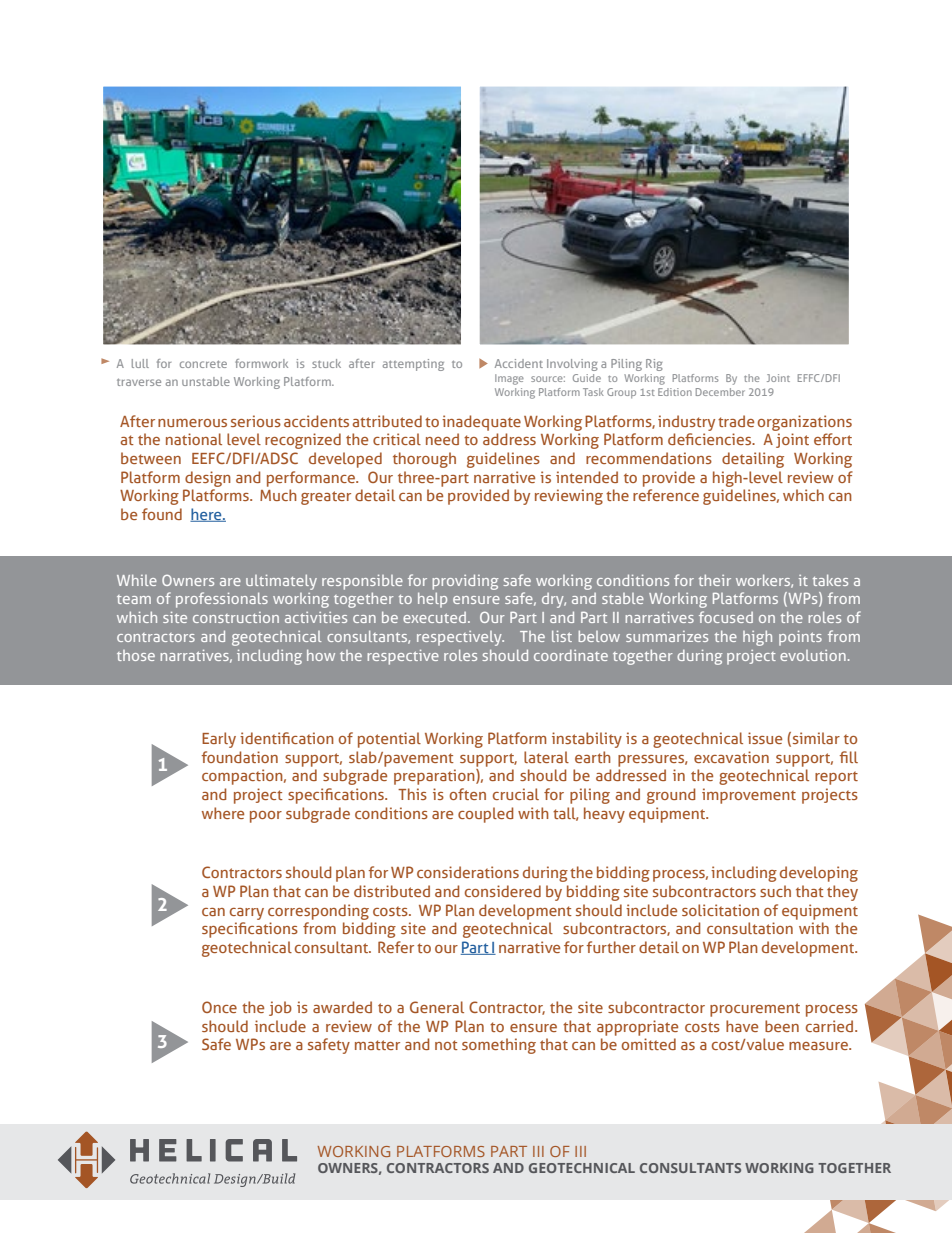  I want to click on Early, so click(219, 740).
